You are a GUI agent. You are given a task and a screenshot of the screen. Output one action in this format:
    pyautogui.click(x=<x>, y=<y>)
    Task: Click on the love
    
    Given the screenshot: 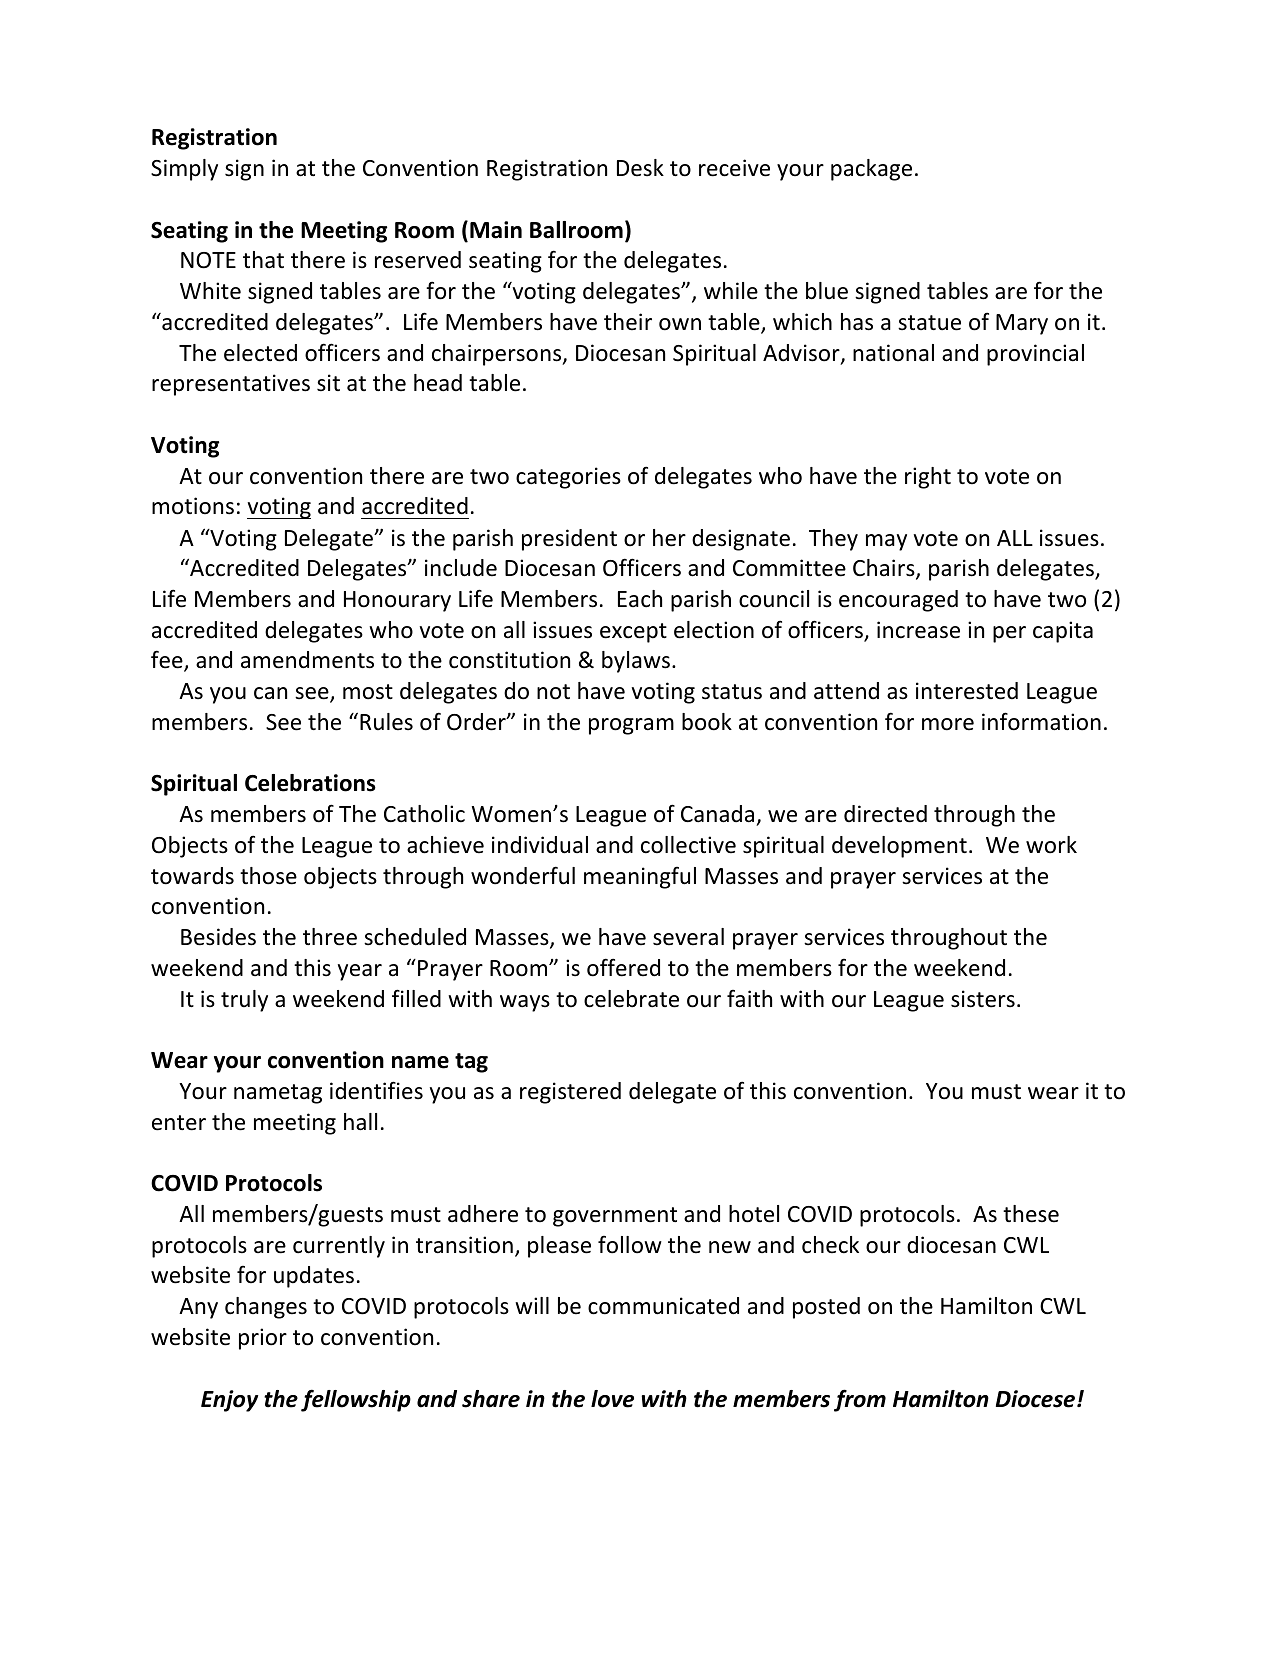 What is the action you would take?
    pyautogui.click(x=612, y=1399)
